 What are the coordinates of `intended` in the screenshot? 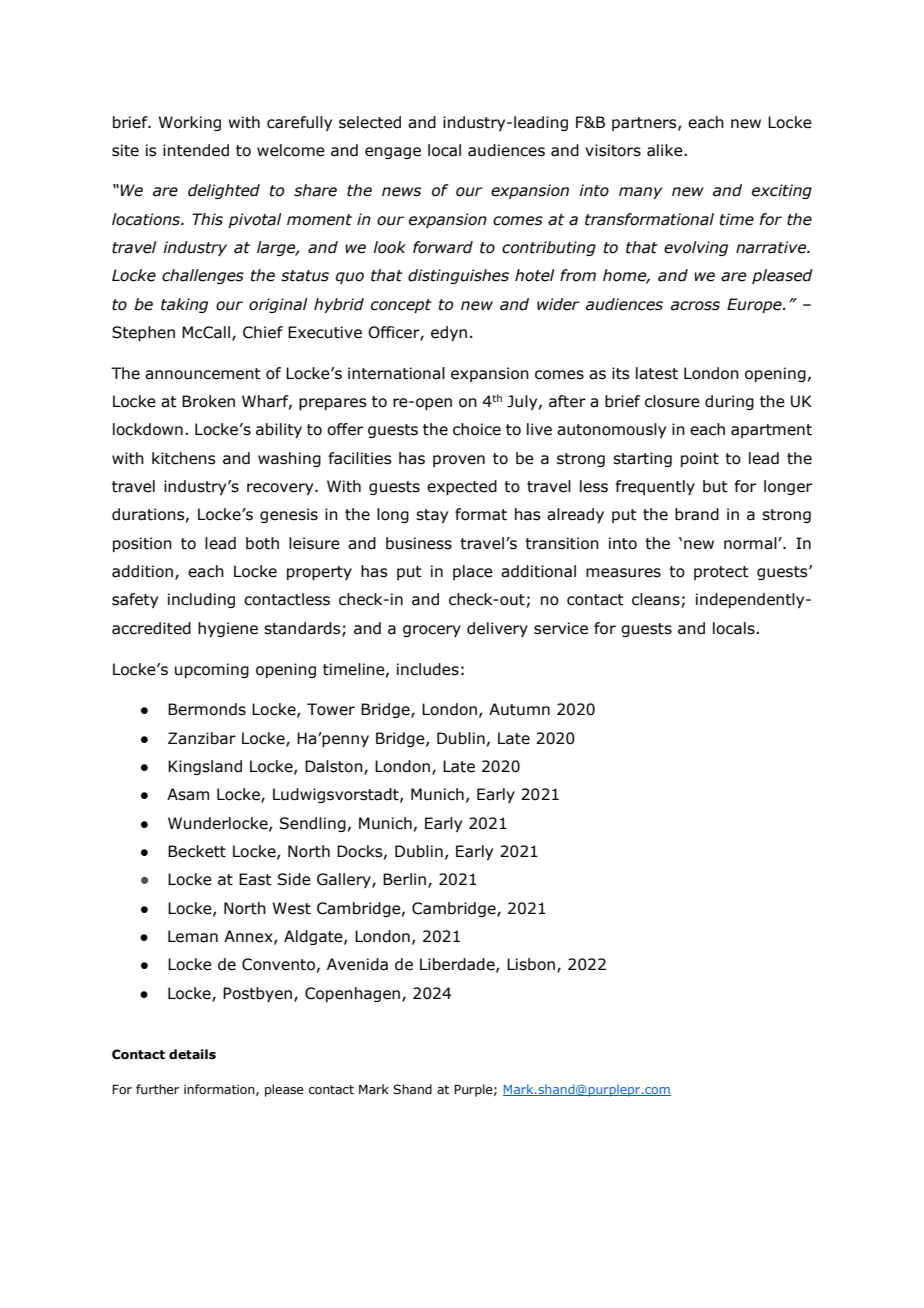 It's located at (196, 150).
